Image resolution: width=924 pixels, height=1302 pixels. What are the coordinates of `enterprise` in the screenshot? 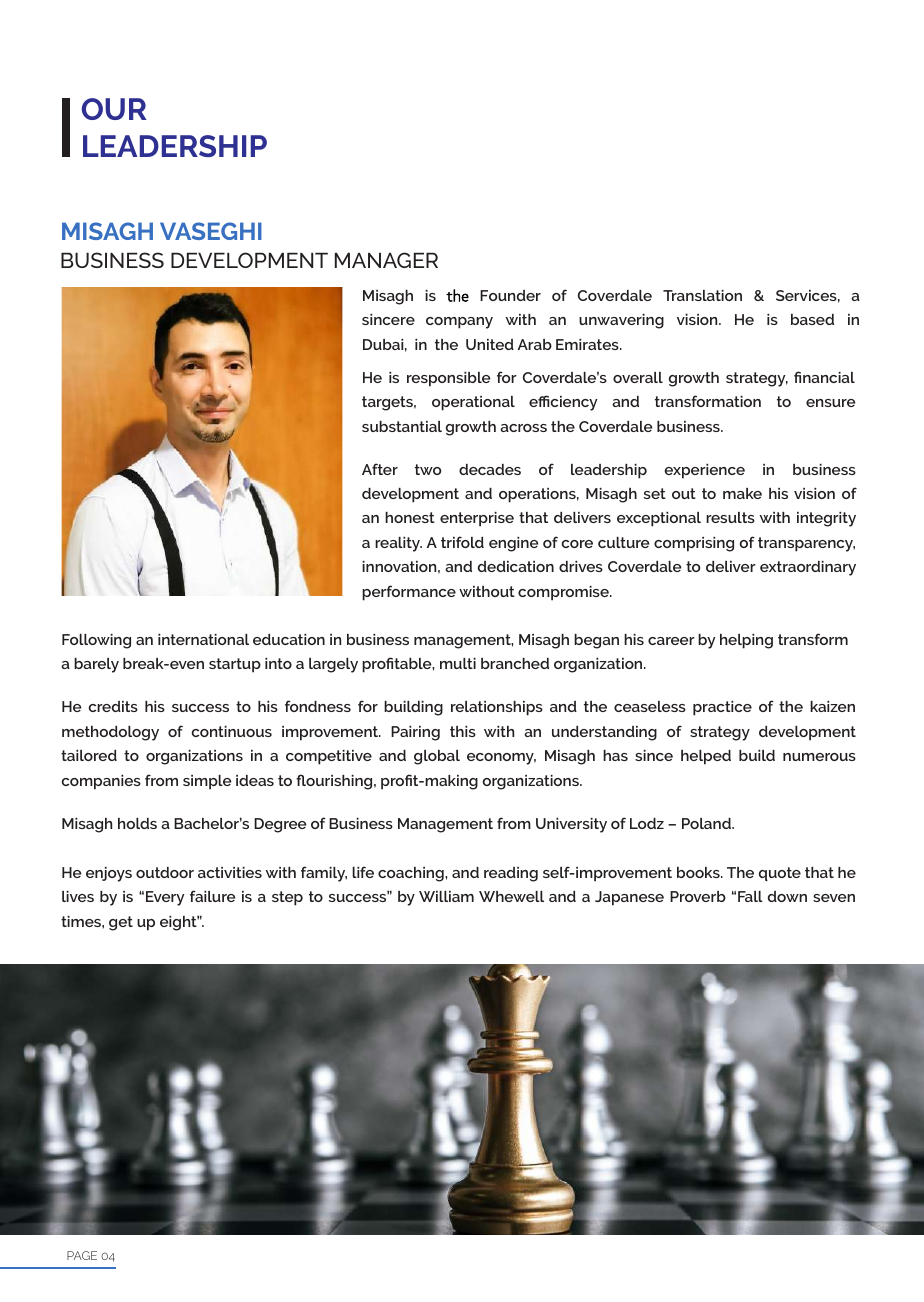 It's located at (477, 519).
